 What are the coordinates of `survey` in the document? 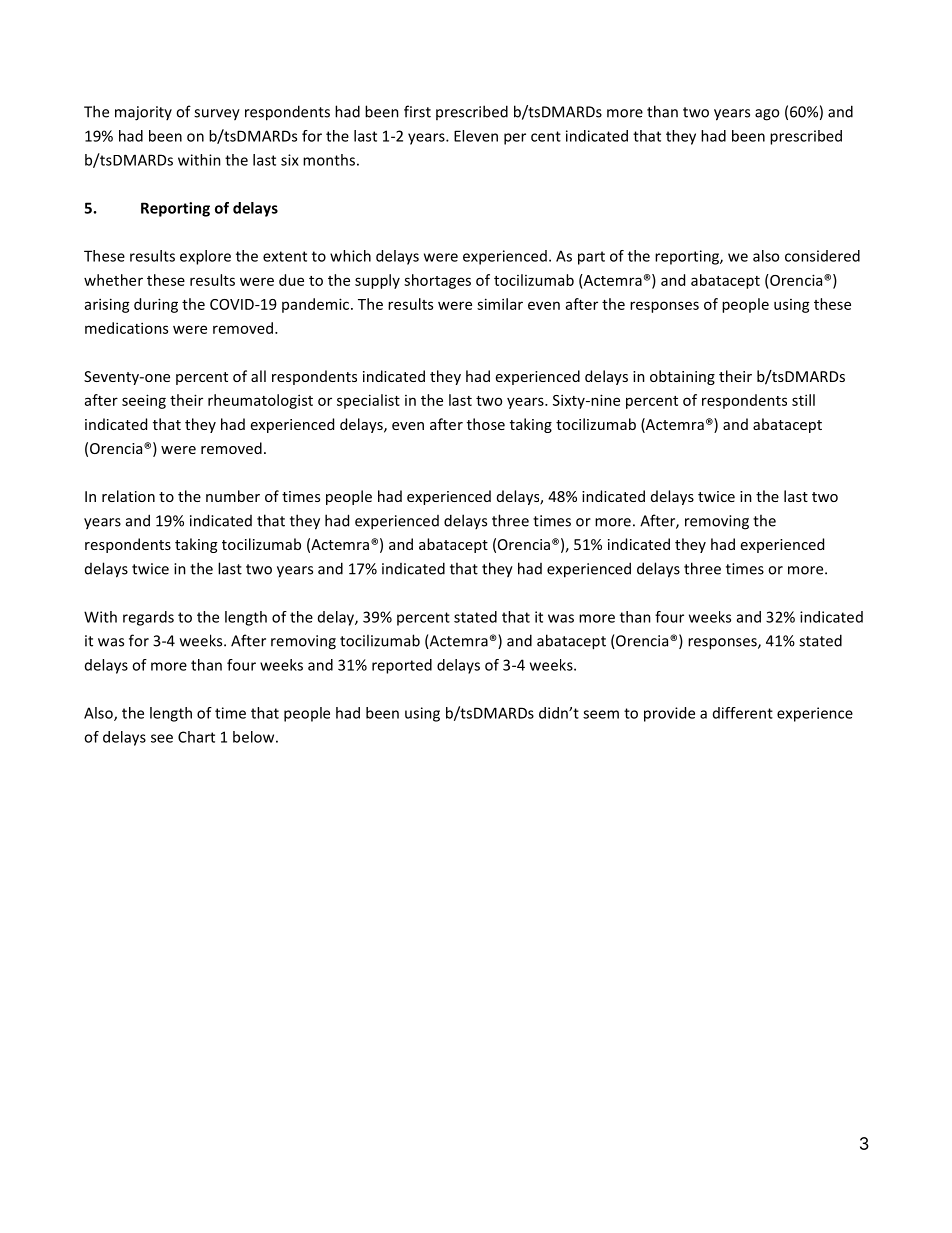 It's located at (217, 115).
